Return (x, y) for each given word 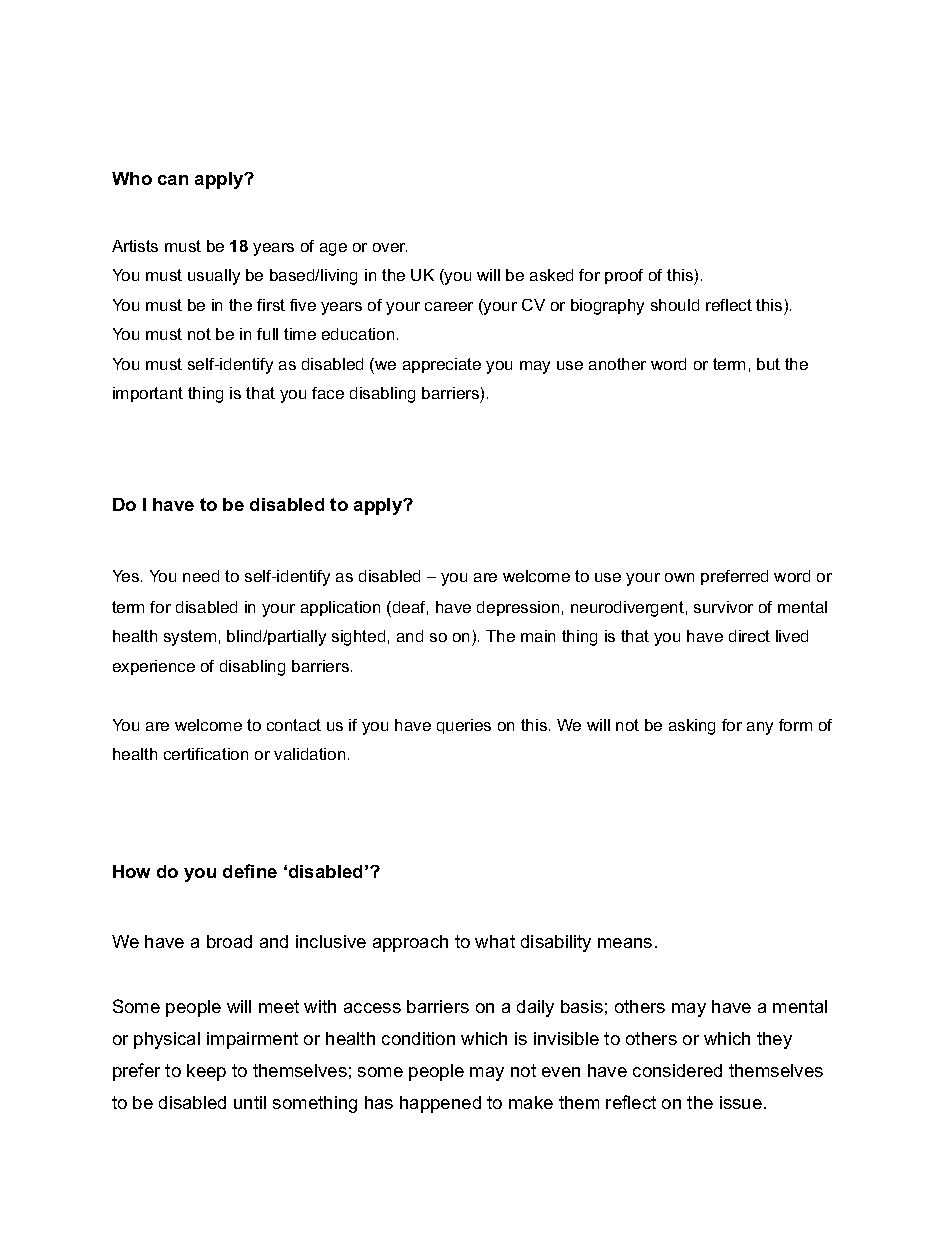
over (390, 247)
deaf (409, 608)
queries (464, 726)
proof (624, 276)
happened (440, 1104)
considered (677, 1070)
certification (206, 754)
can (173, 180)
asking (692, 727)
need (201, 576)
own (679, 577)
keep (206, 1072)
